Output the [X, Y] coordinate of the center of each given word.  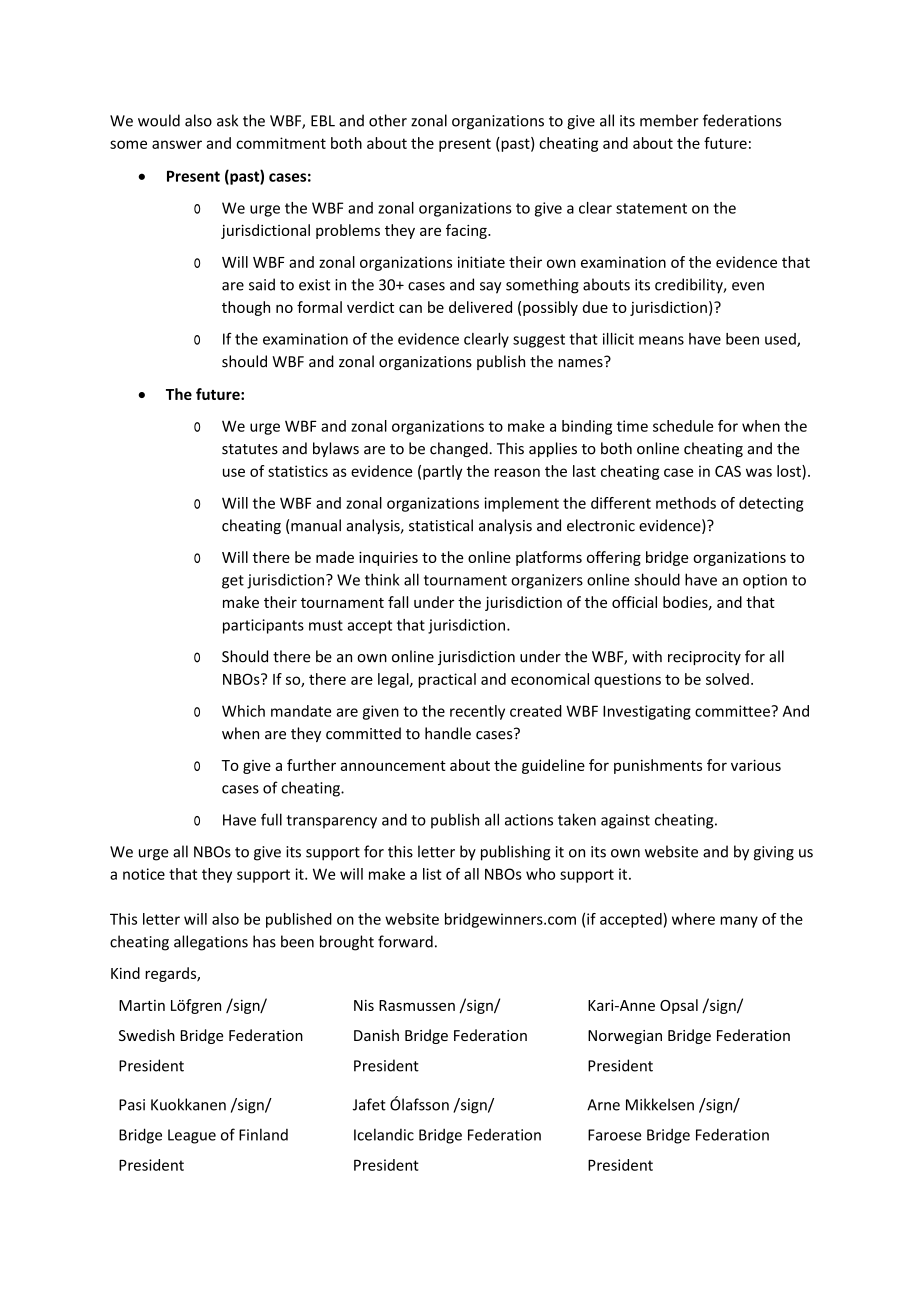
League [192, 1136]
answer [177, 144]
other [388, 120]
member [669, 120]
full [271, 819]
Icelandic [384, 1134]
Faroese [614, 1135]
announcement [393, 766]
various [756, 765]
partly [443, 472]
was [759, 472]
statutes [250, 449]
